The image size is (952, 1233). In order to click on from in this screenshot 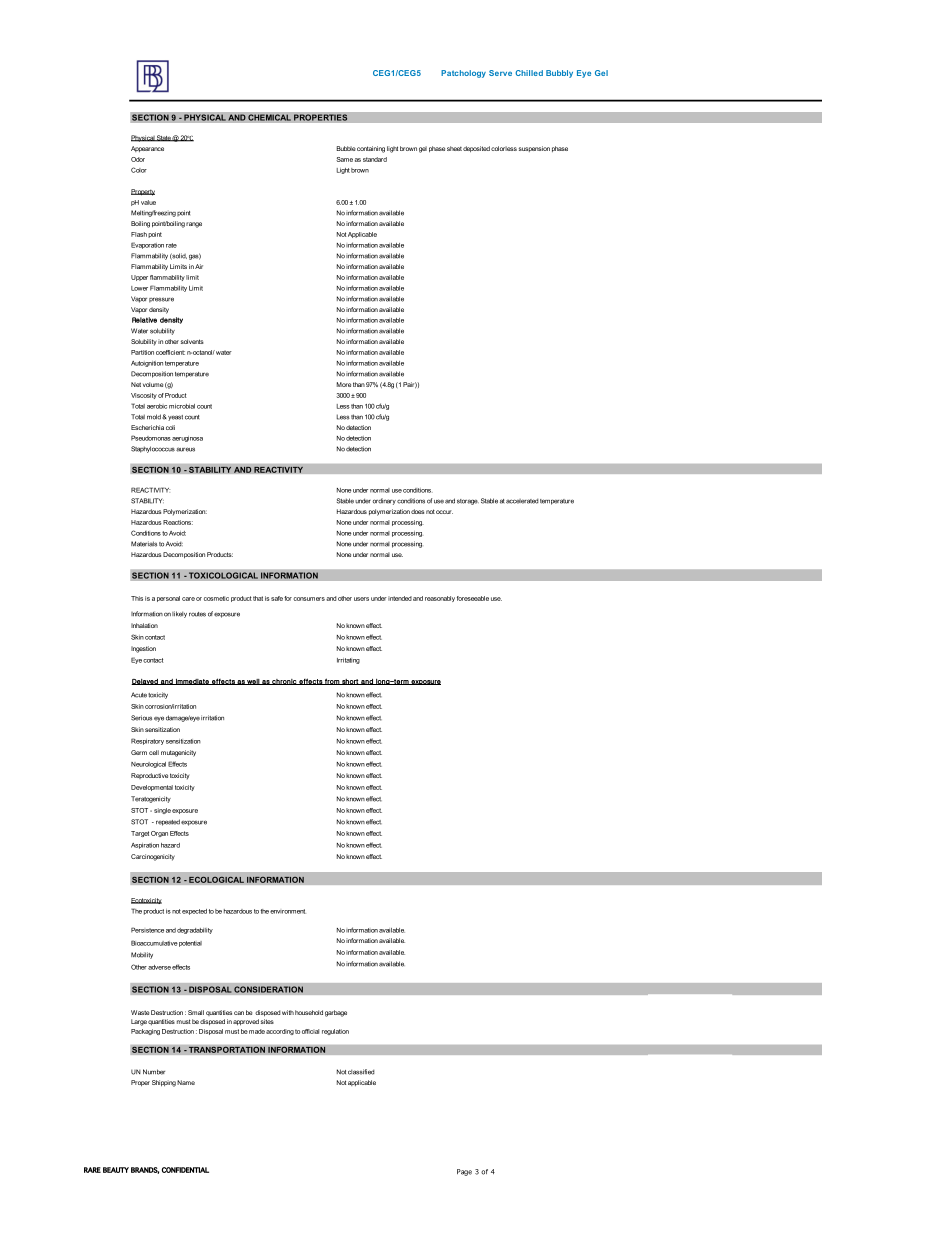, I will do `click(332, 681)`.
